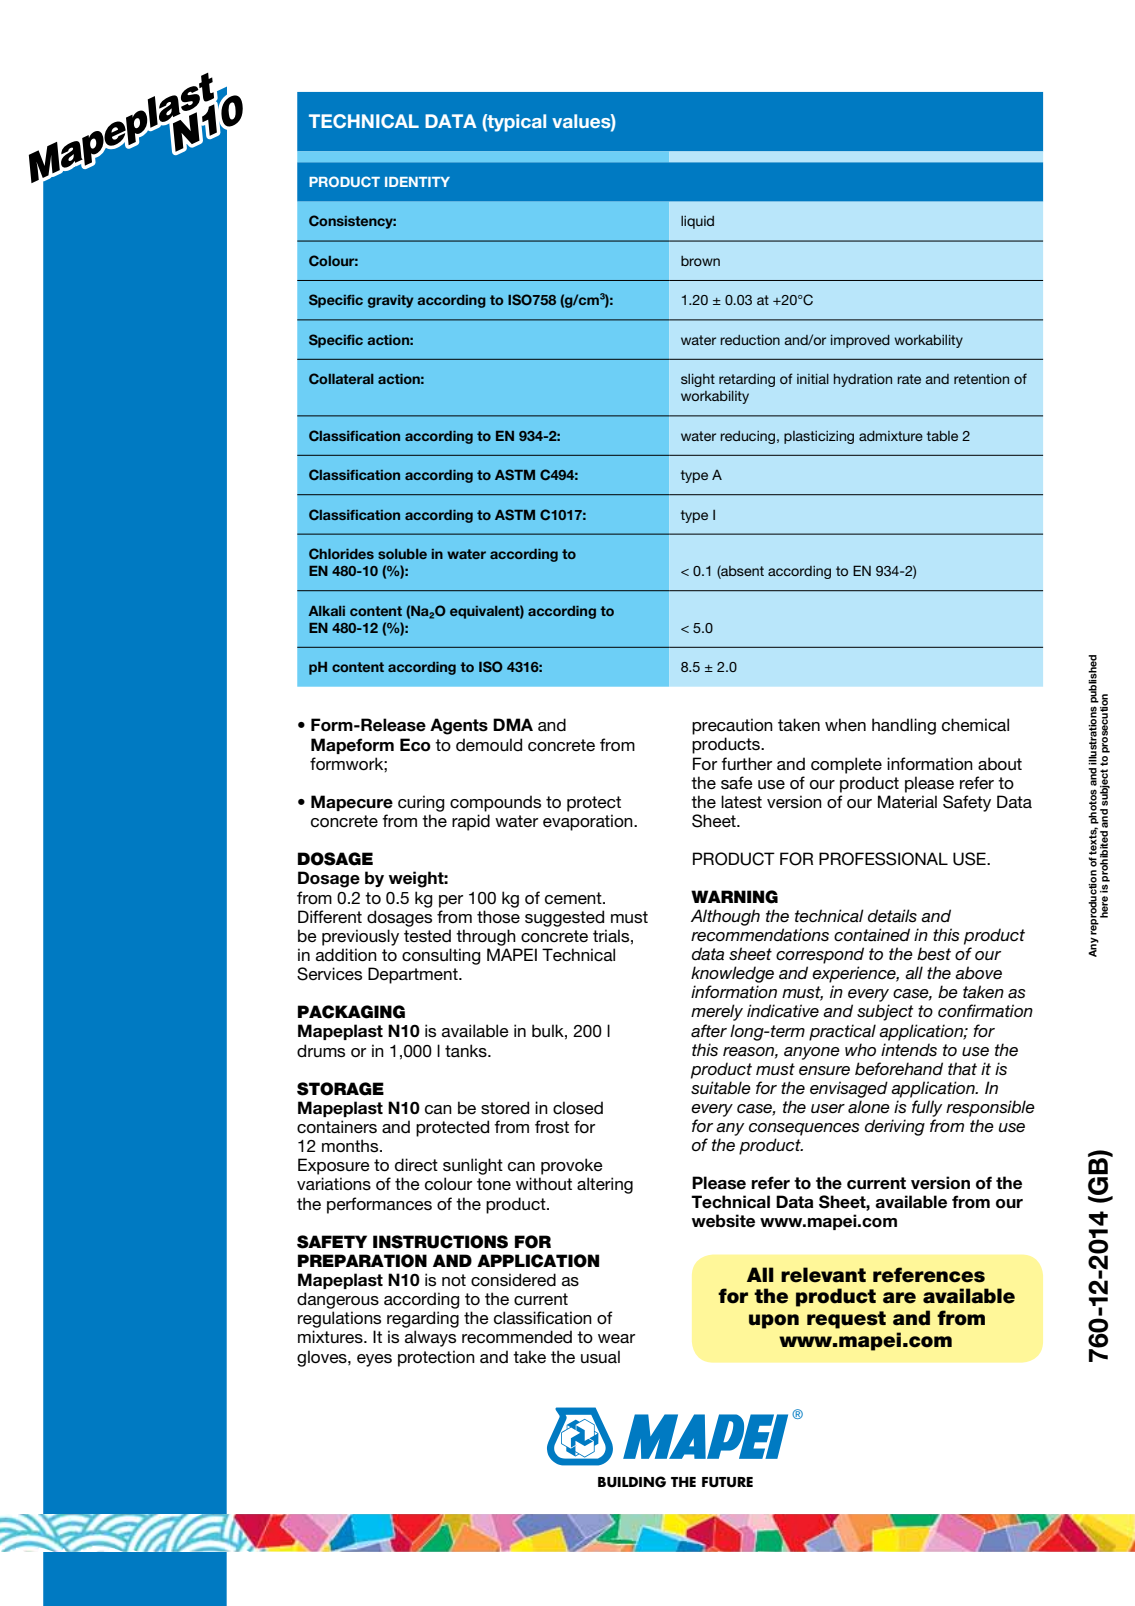 Image resolution: width=1135 pixels, height=1606 pixels. Describe the element at coordinates (417, 182) in the image. I see `IDENTITY` at that location.
